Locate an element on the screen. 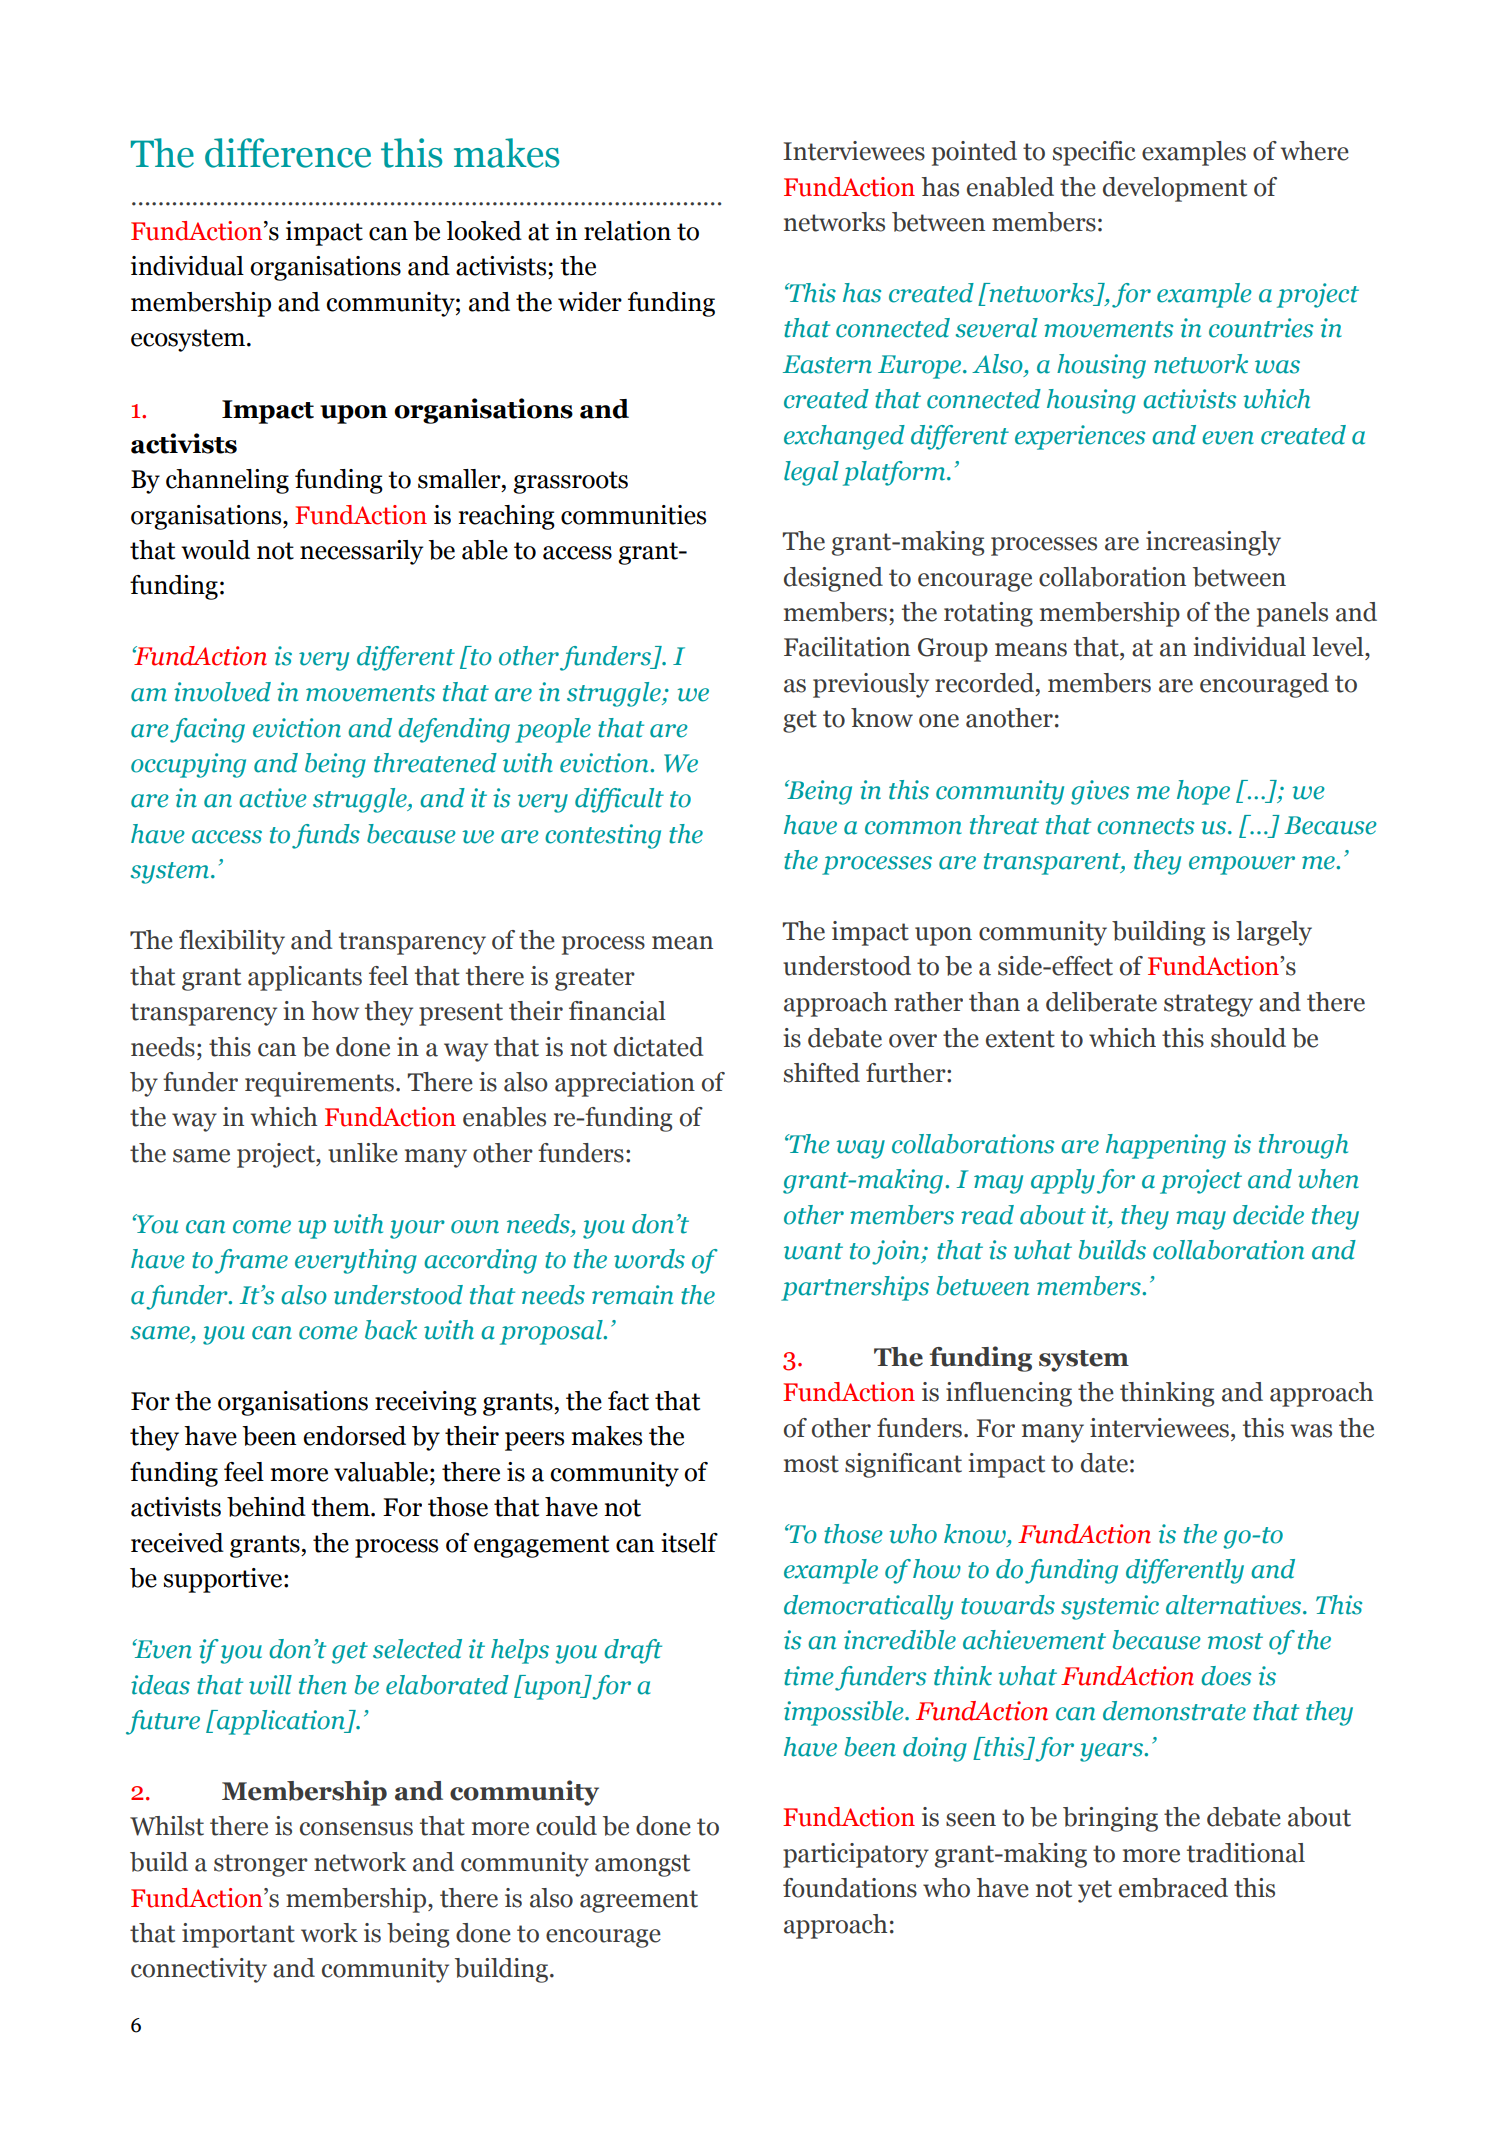 The image size is (1507, 2132). difference is located at coordinates (288, 153).
